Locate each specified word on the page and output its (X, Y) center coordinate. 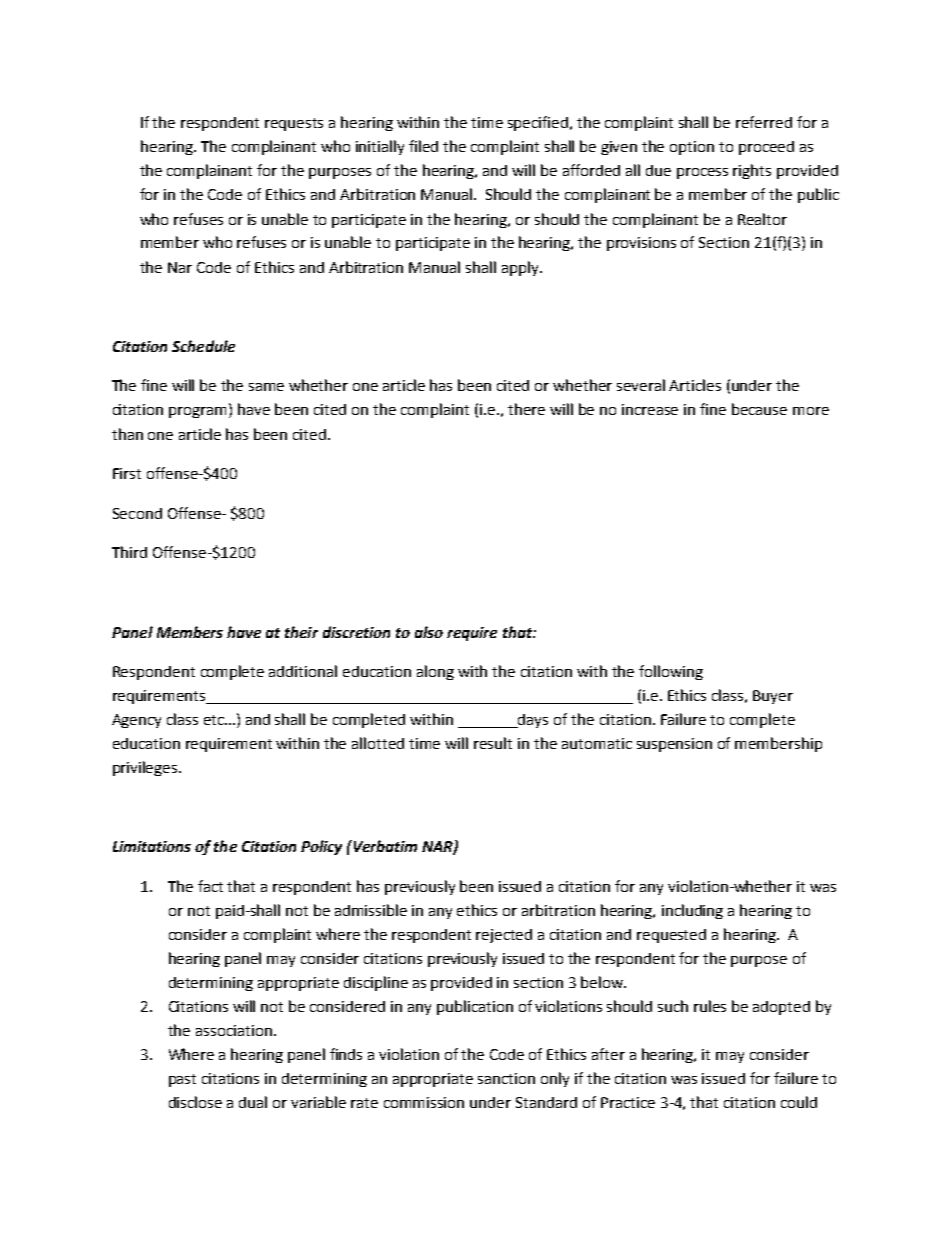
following (671, 672)
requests (294, 124)
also (429, 632)
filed (423, 146)
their (301, 632)
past (182, 1080)
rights (752, 171)
